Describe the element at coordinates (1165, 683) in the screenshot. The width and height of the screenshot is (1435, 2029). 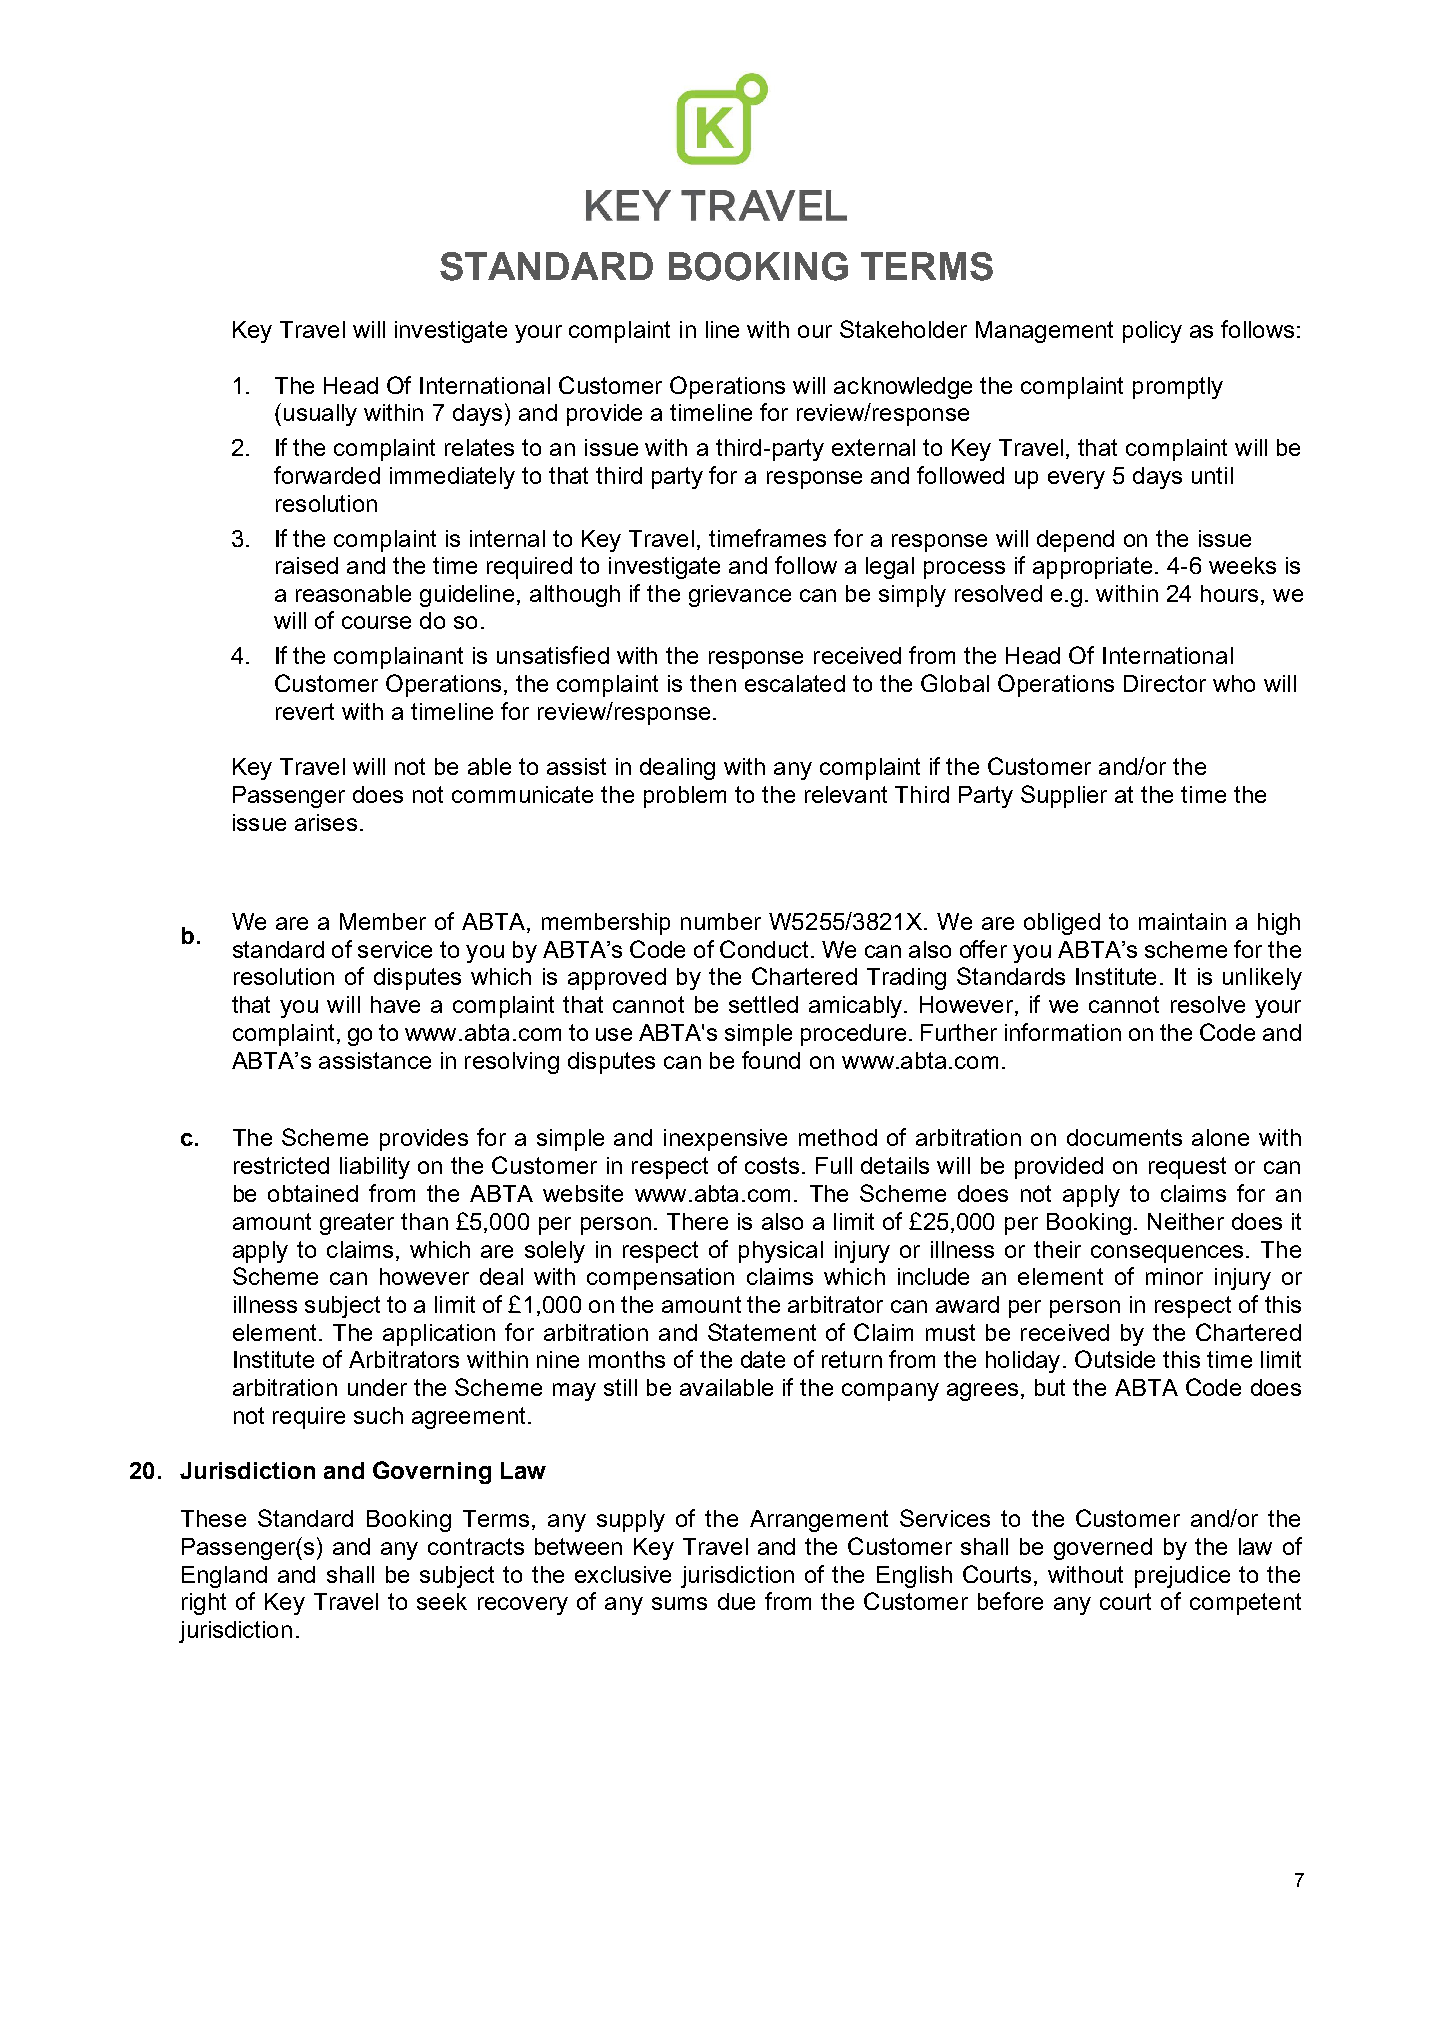
I see `Director` at that location.
